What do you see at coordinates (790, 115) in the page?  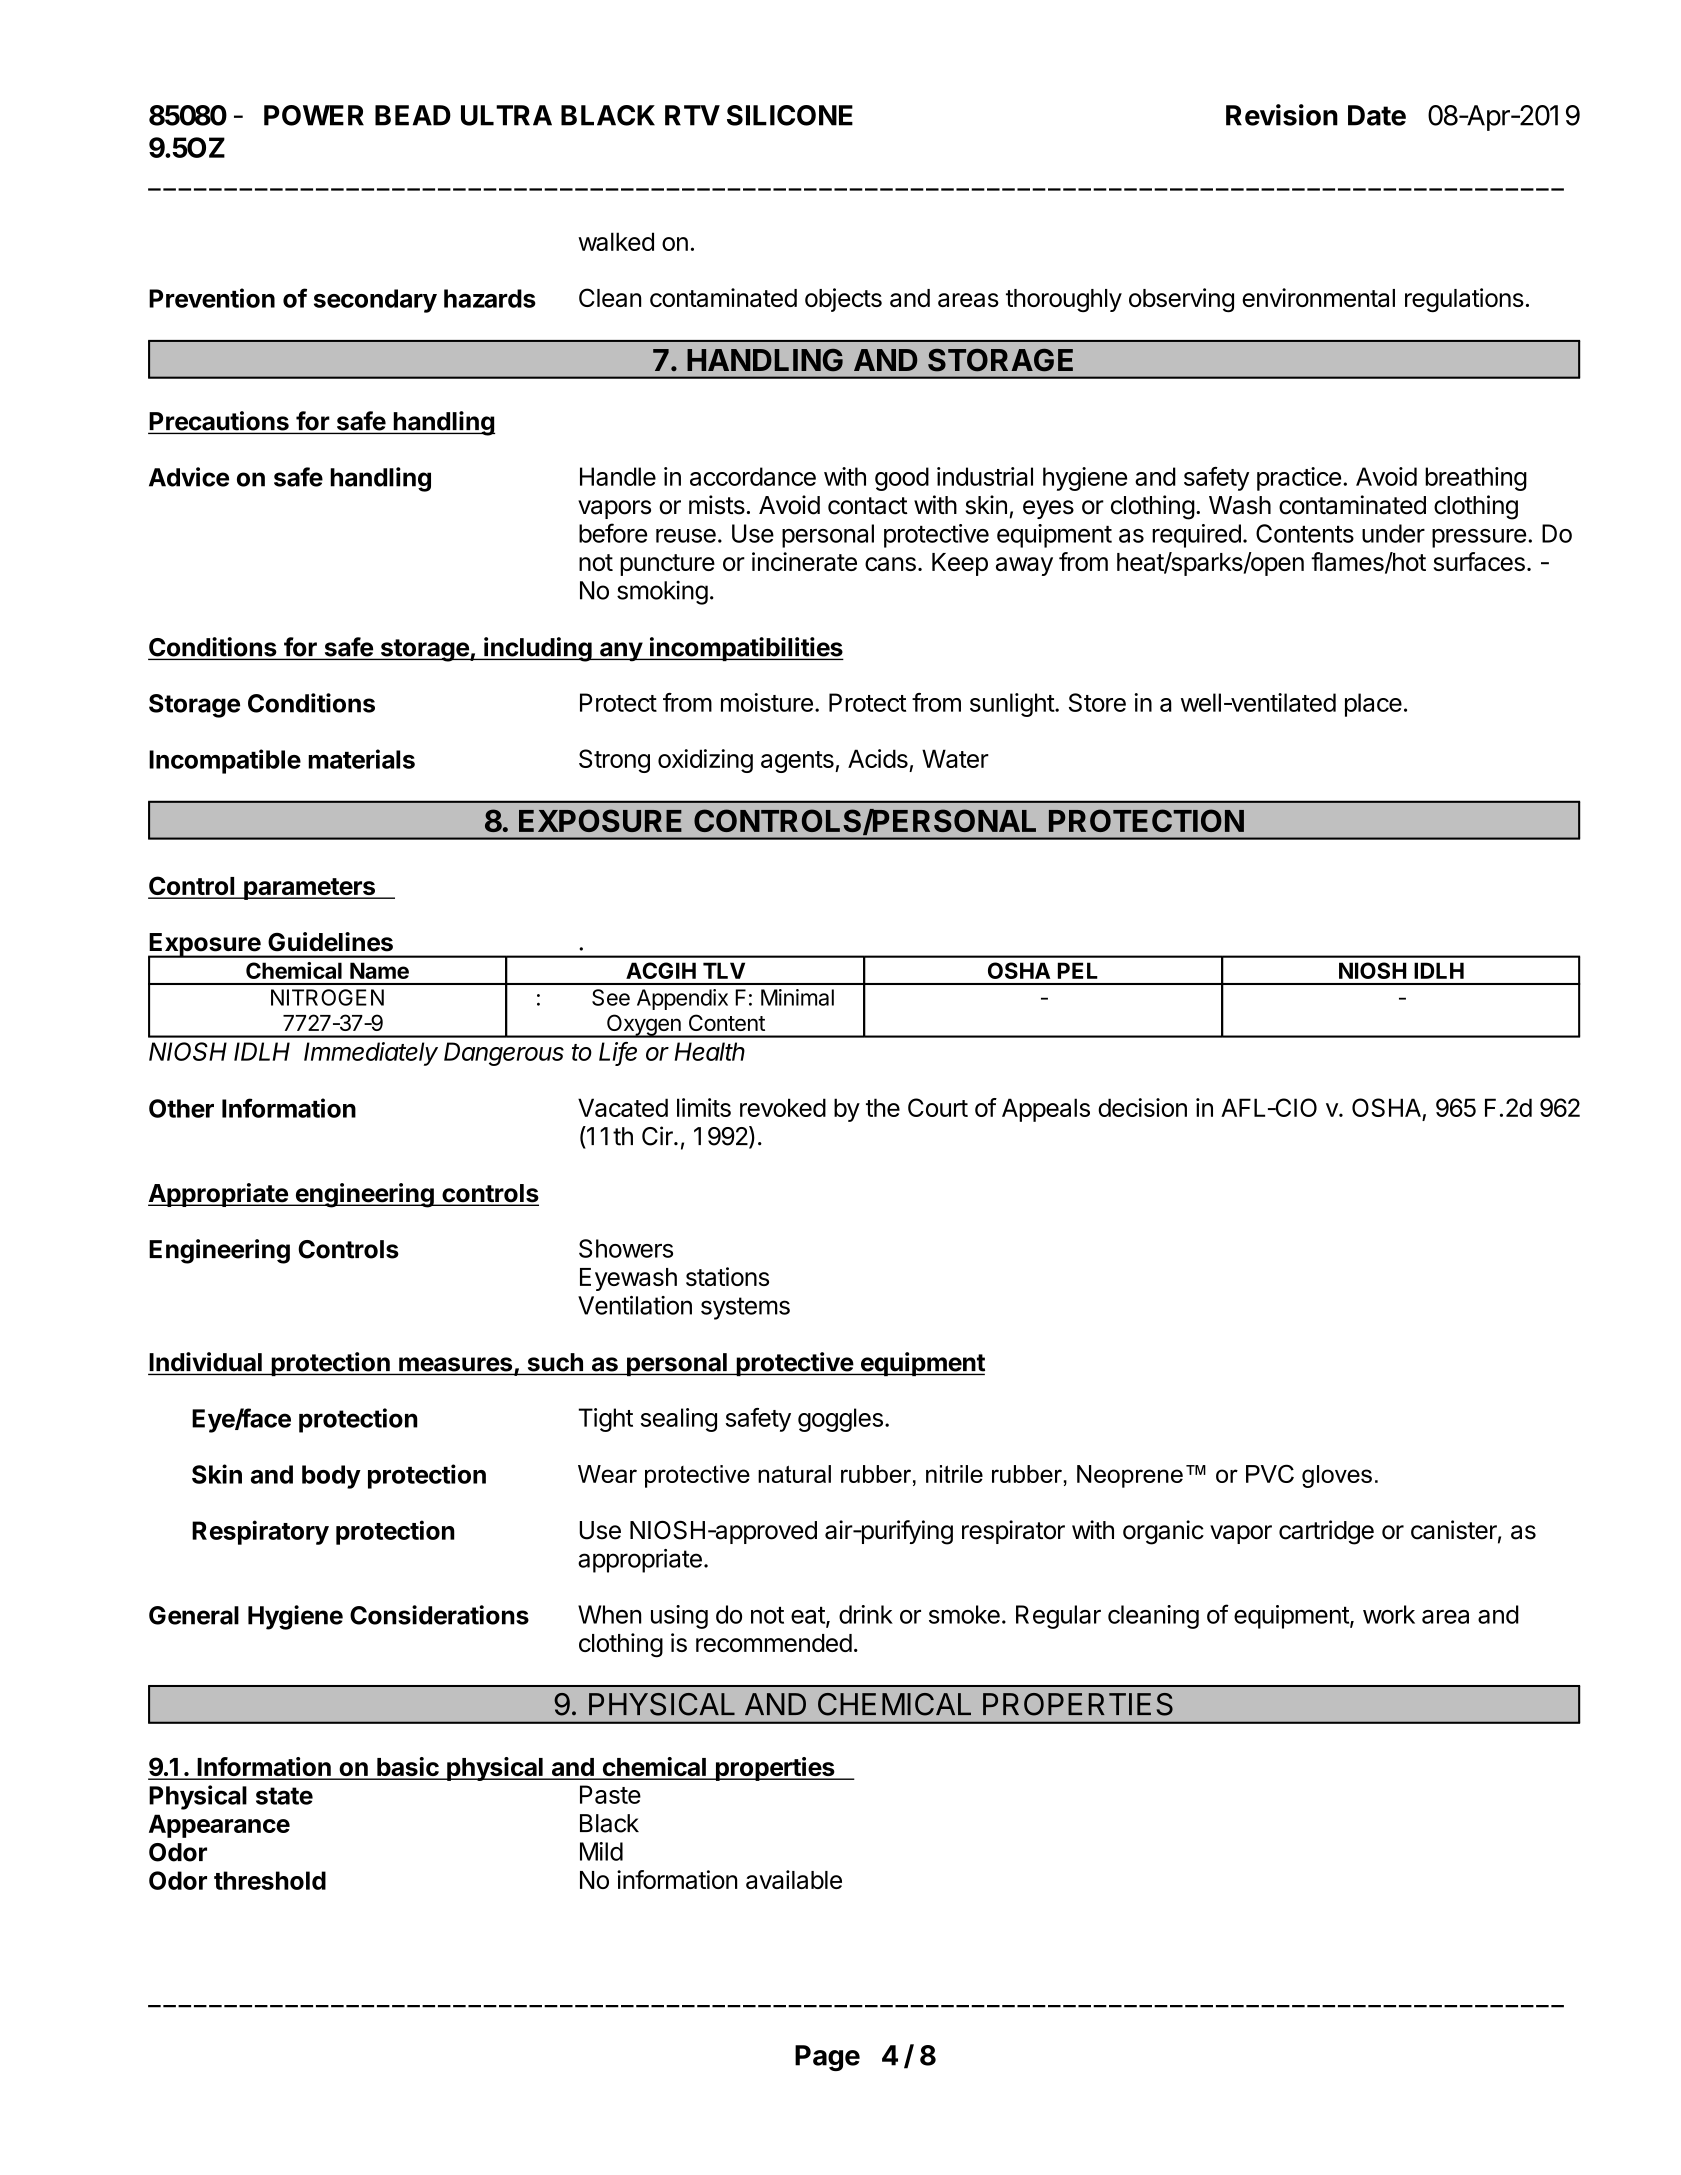 I see `SILICONE` at bounding box center [790, 115].
